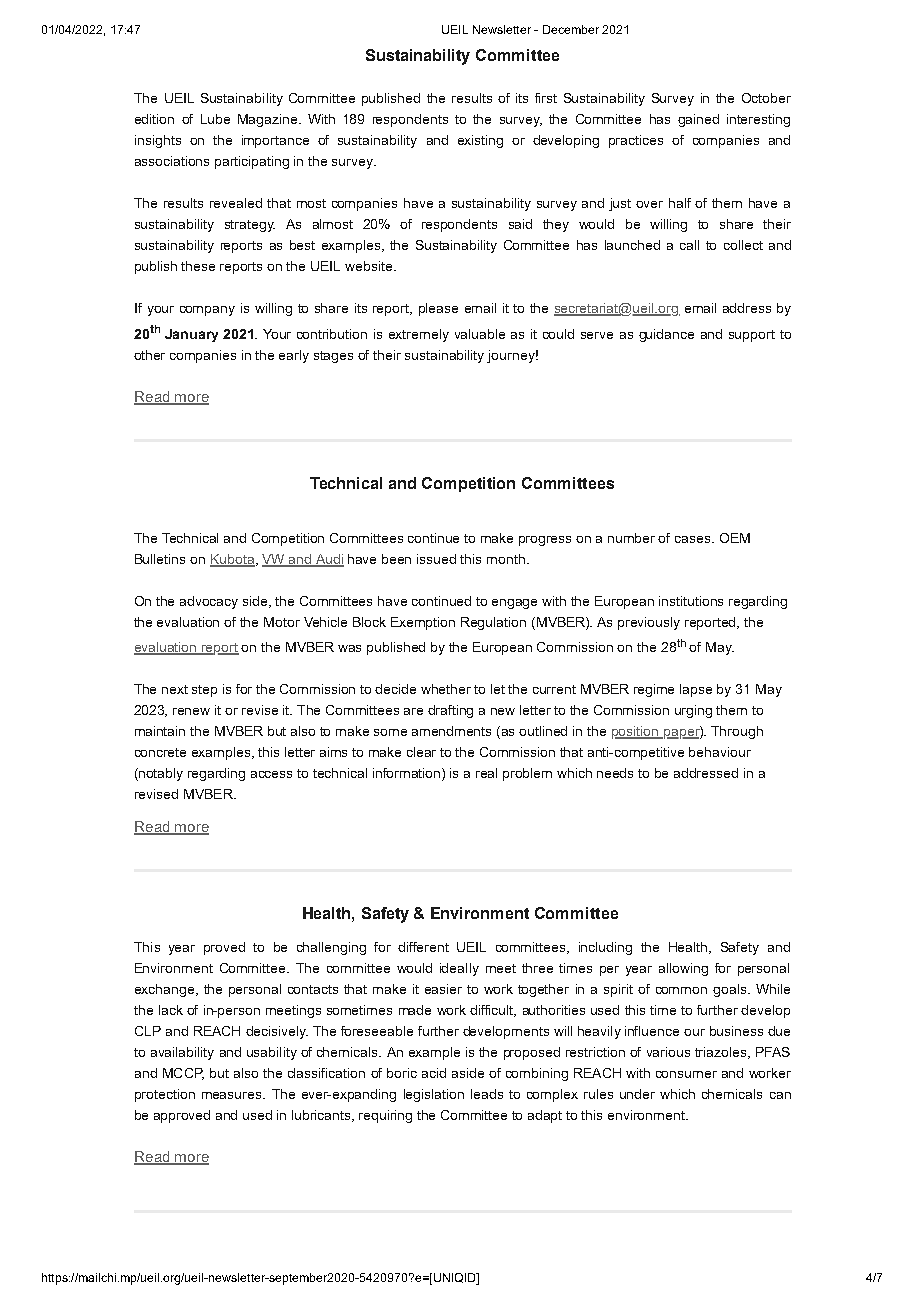  What do you see at coordinates (486, 773) in the screenshot?
I see `real` at bounding box center [486, 773].
